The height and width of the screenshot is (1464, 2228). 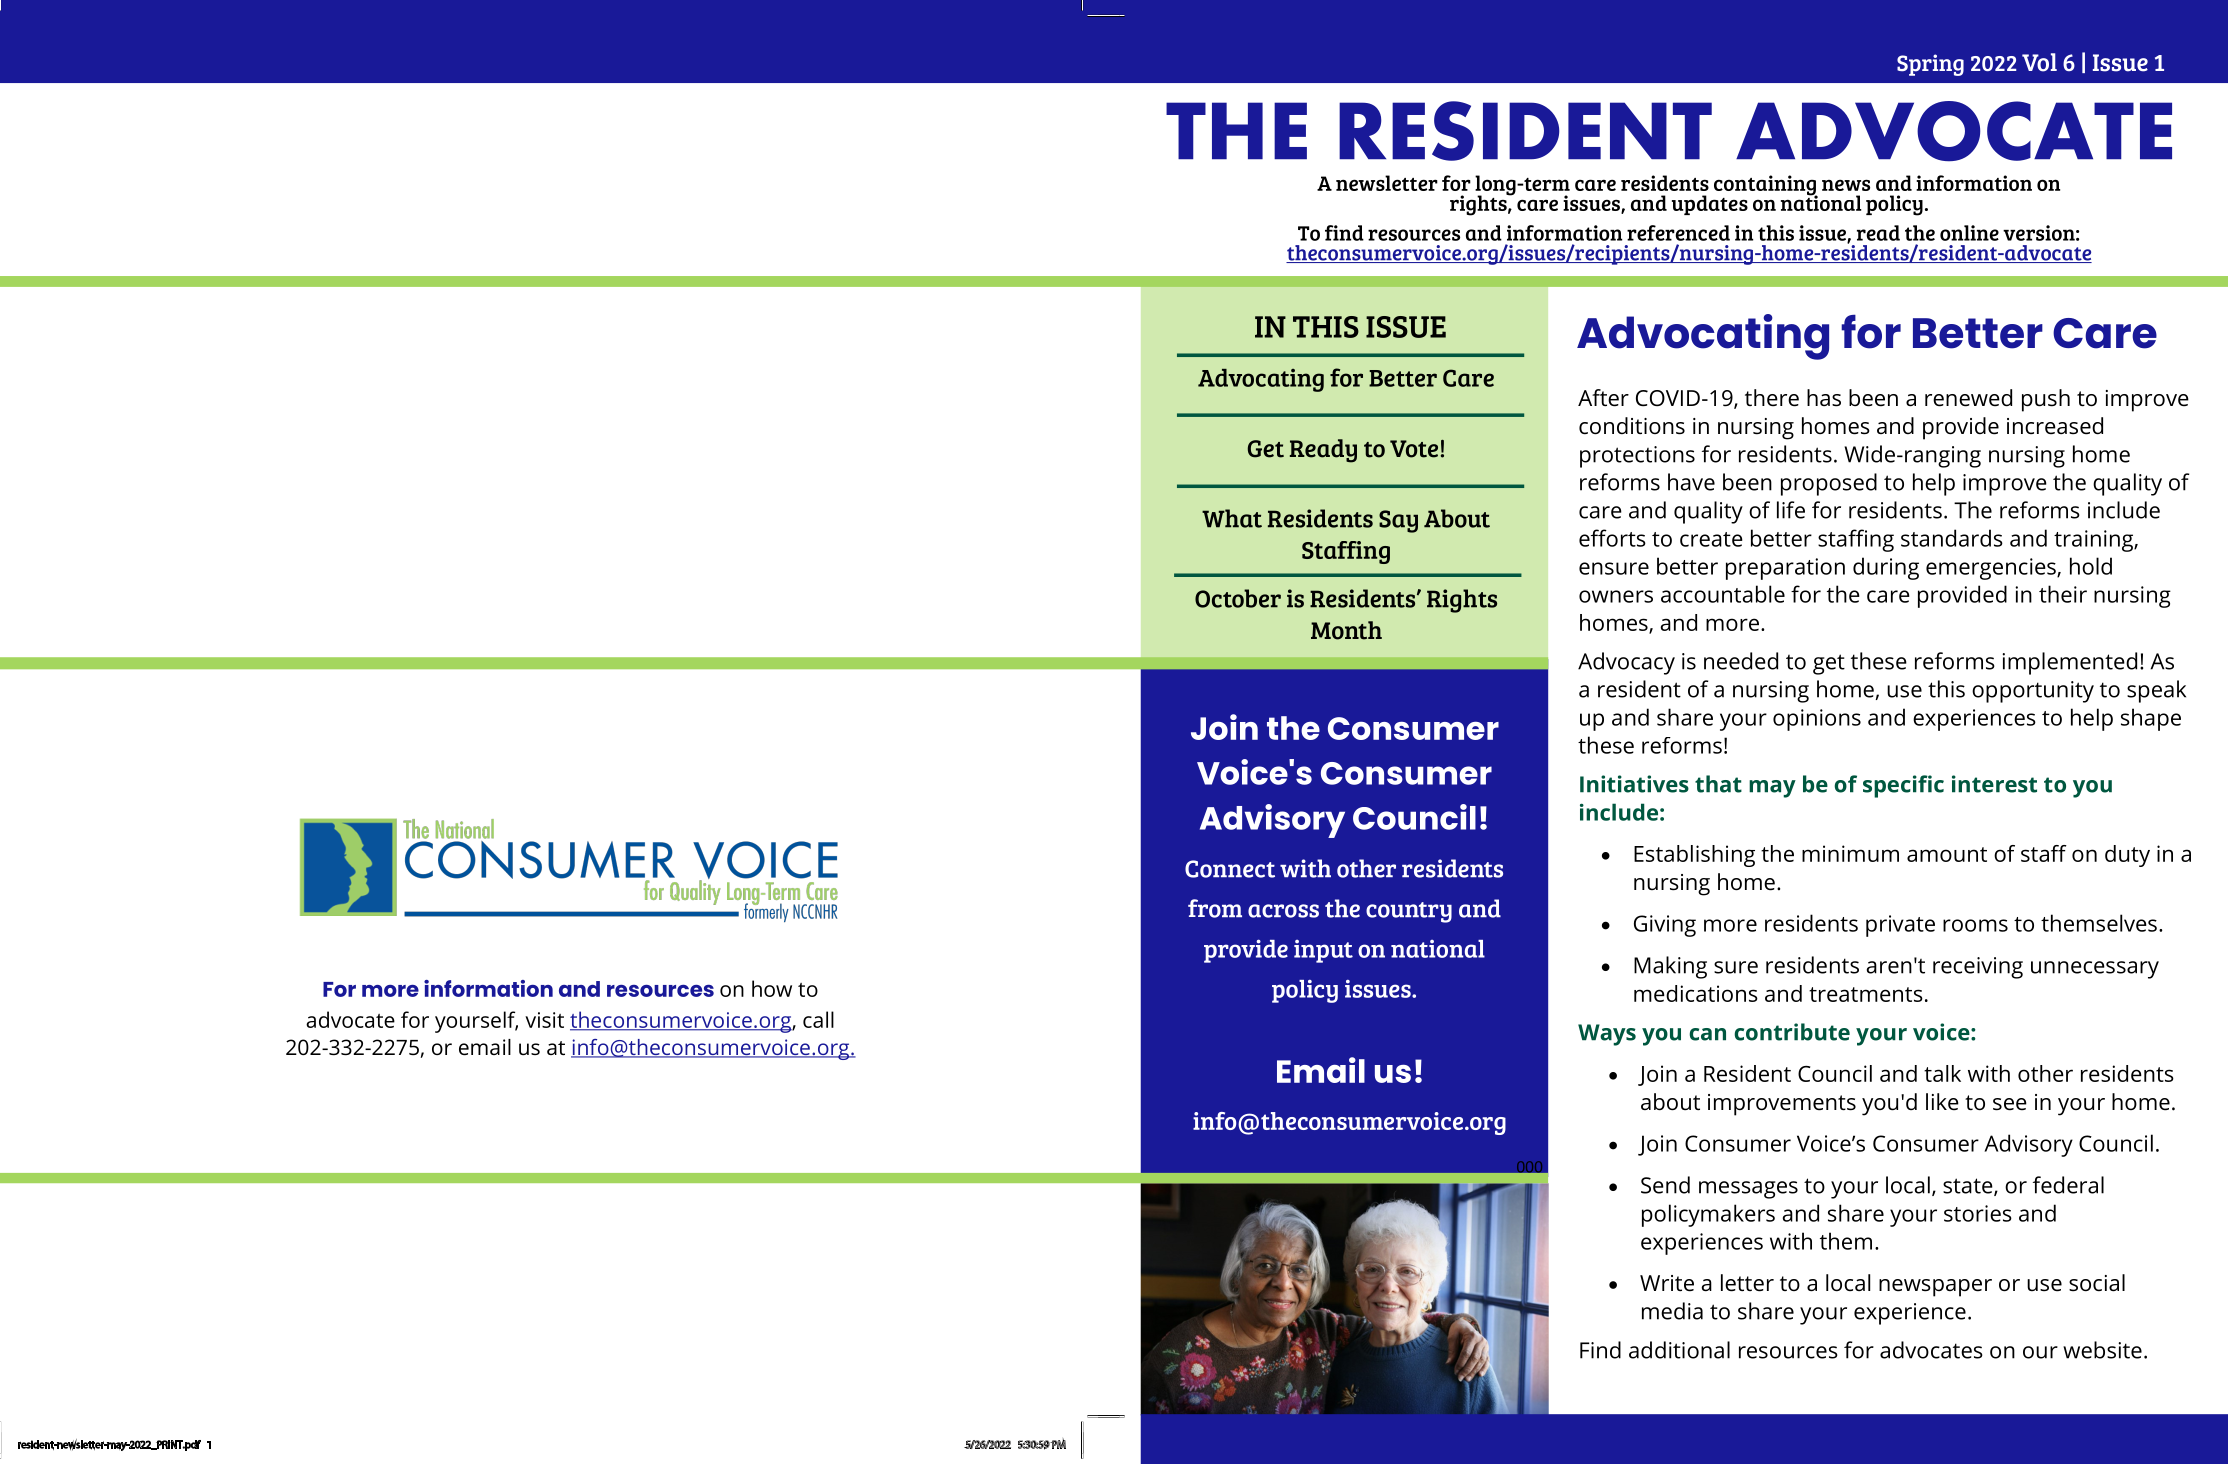 What do you see at coordinates (2033, 692) in the screenshot?
I see `opportunity` at bounding box center [2033, 692].
